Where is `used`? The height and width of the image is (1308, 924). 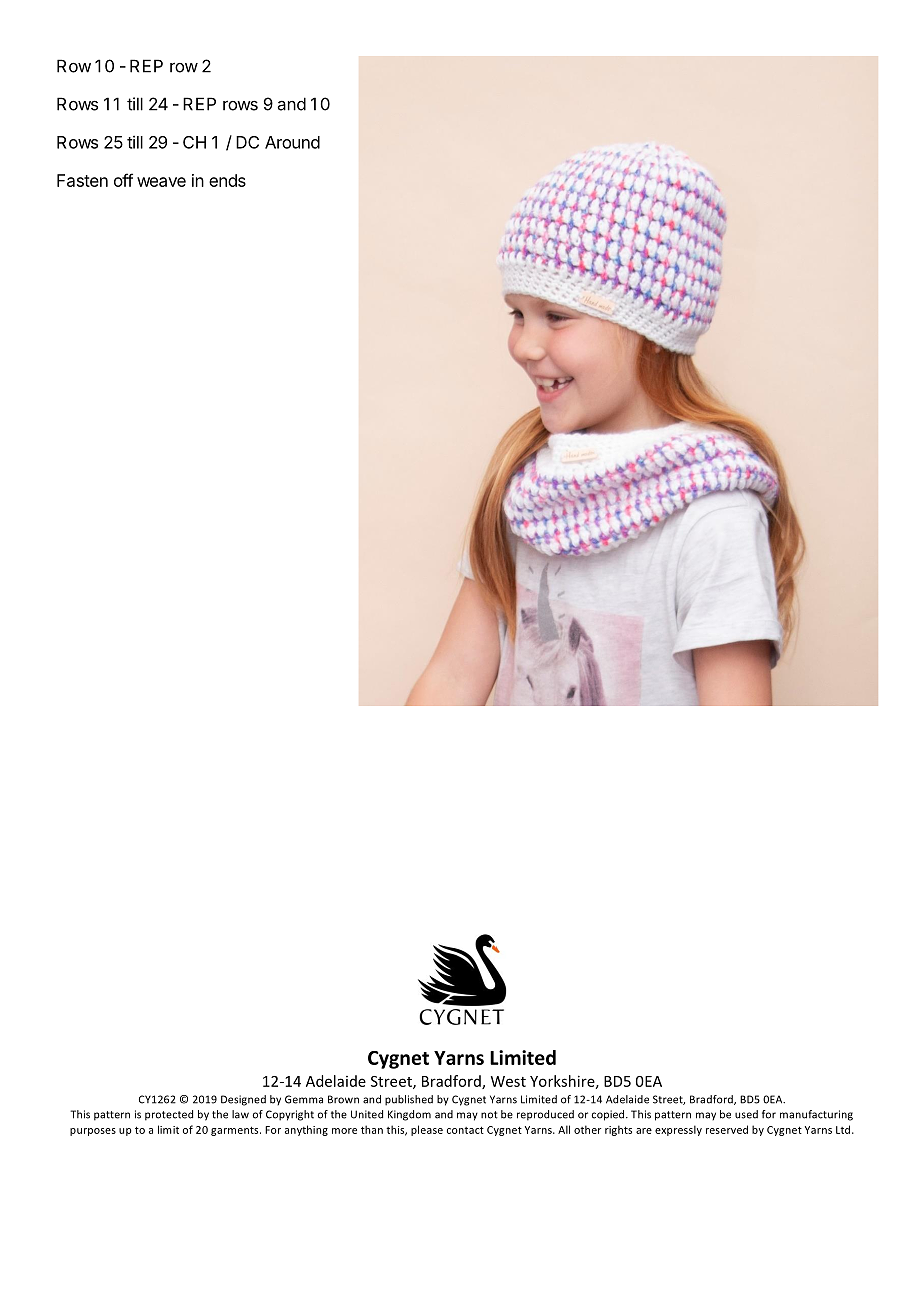
used is located at coordinates (746, 1114).
